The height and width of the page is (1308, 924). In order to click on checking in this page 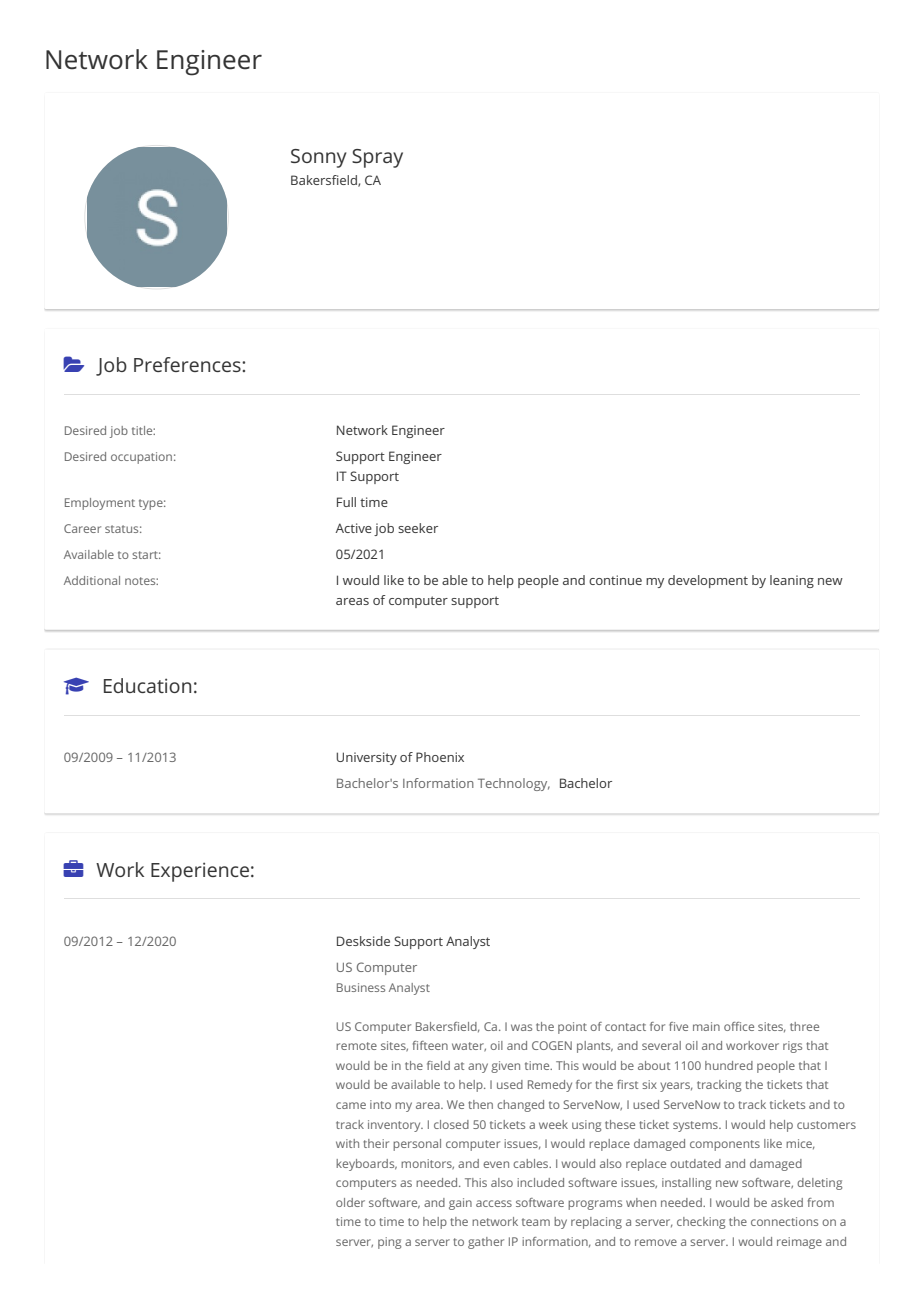, I will do `click(701, 1223)`.
